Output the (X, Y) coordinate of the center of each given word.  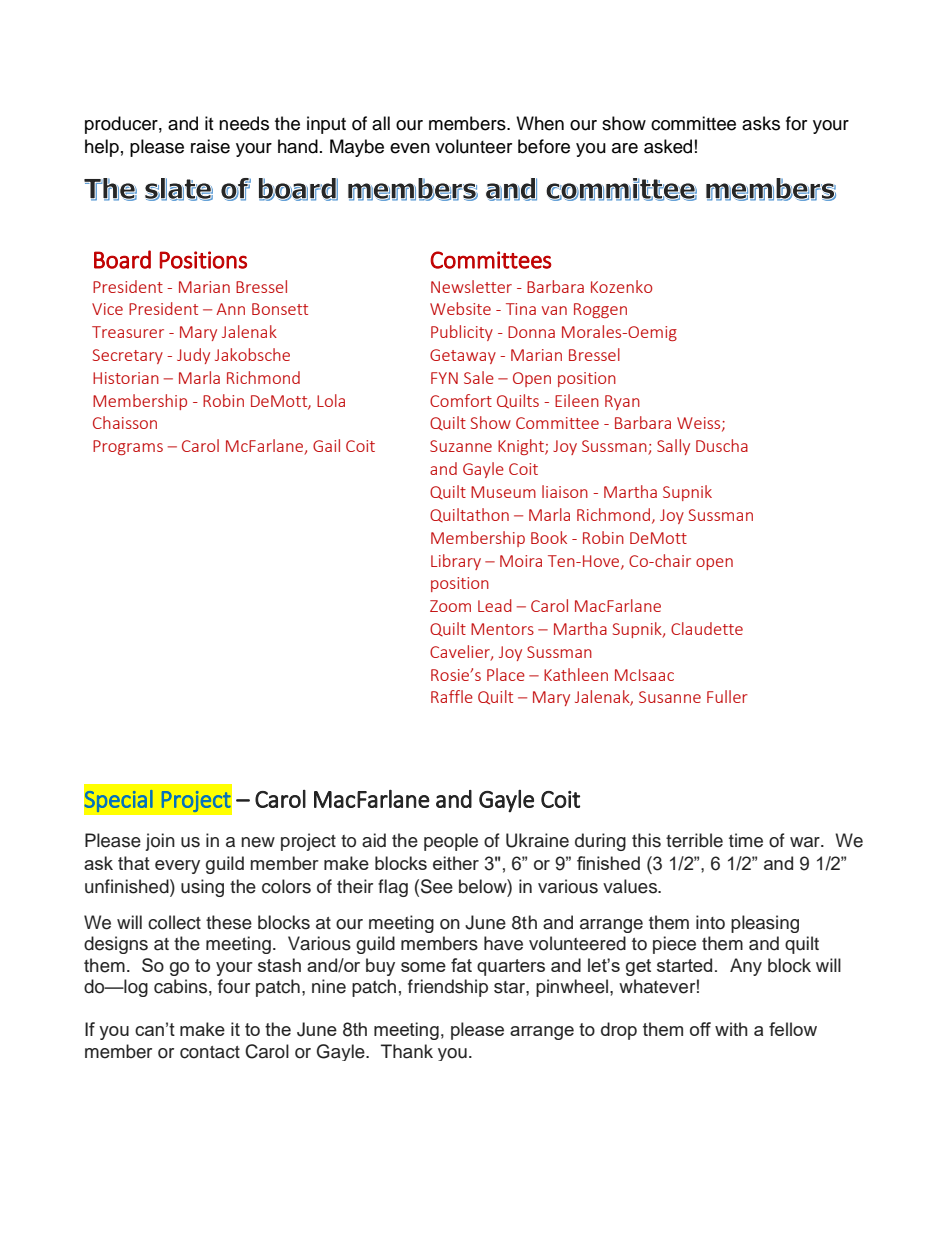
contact (210, 1052)
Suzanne (461, 446)
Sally (673, 447)
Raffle (452, 696)
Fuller (727, 696)
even (410, 148)
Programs (128, 447)
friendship (448, 988)
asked (668, 146)
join (160, 842)
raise (210, 146)
